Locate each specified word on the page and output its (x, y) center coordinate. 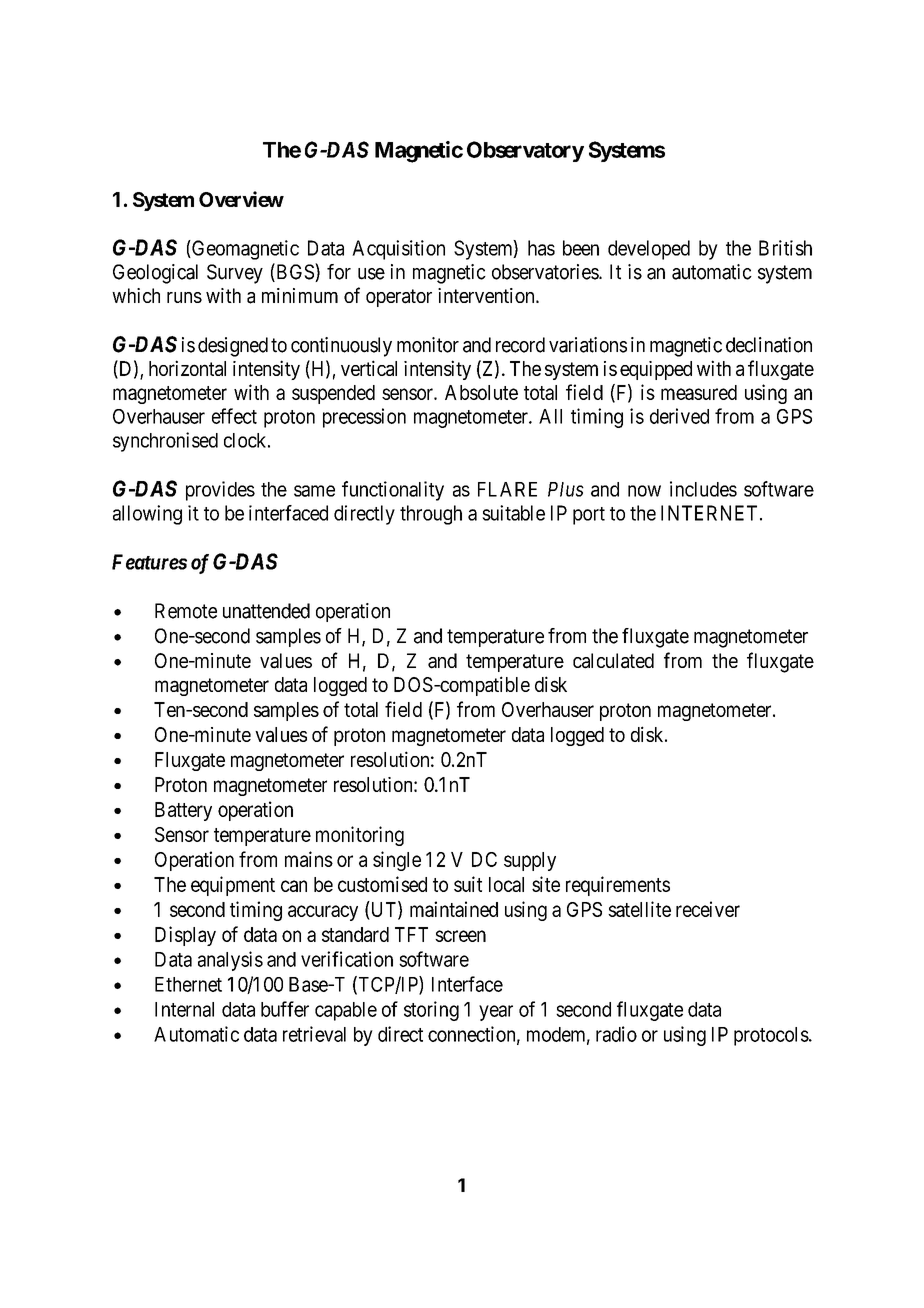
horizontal (187, 368)
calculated (613, 661)
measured (699, 392)
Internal (184, 1009)
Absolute (481, 392)
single (397, 861)
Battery (183, 811)
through (431, 515)
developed (649, 250)
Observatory (525, 151)
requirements (618, 886)
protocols (771, 1036)
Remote (186, 611)
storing (431, 1011)
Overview (241, 199)
